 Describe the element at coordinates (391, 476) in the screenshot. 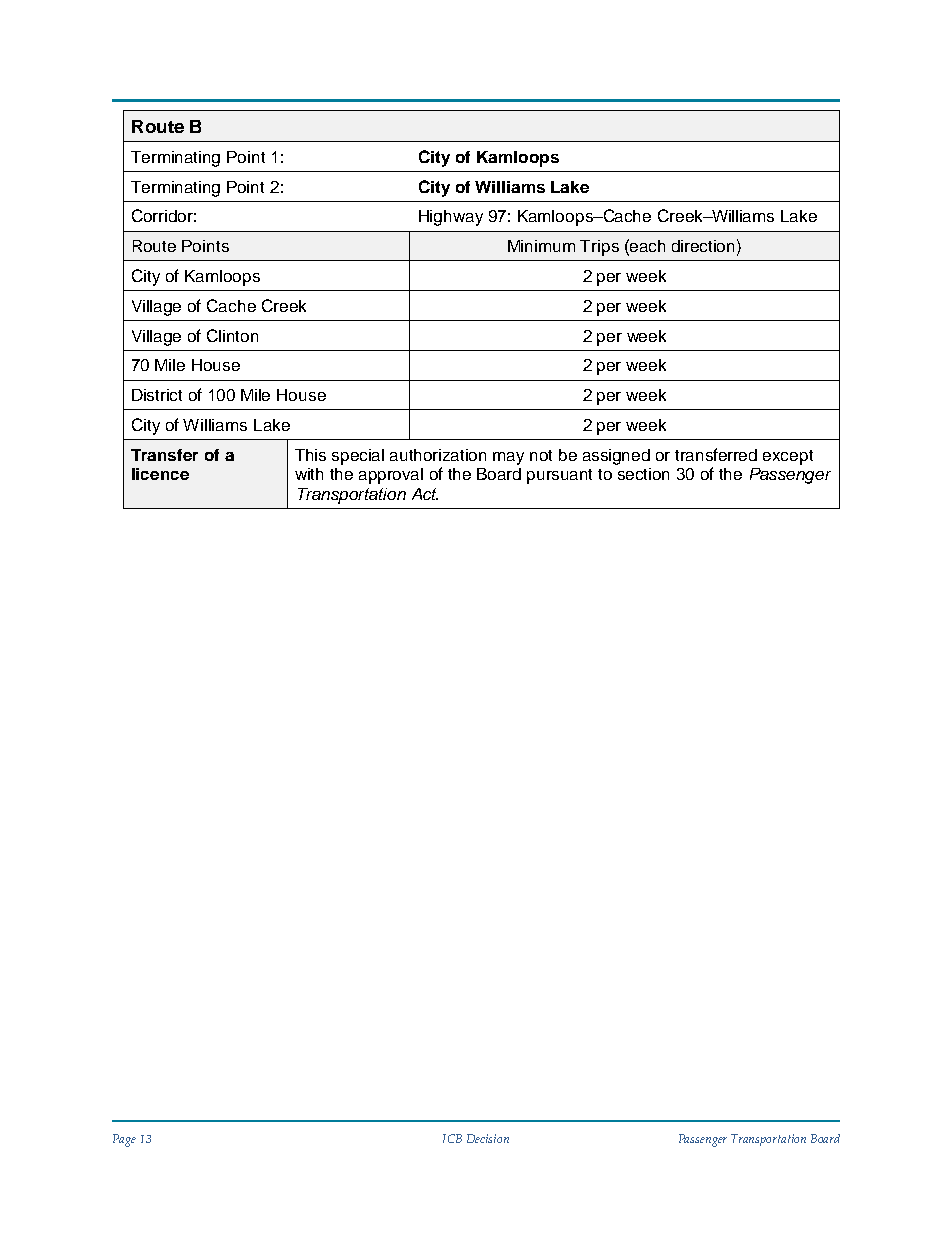

I see `approval` at that location.
